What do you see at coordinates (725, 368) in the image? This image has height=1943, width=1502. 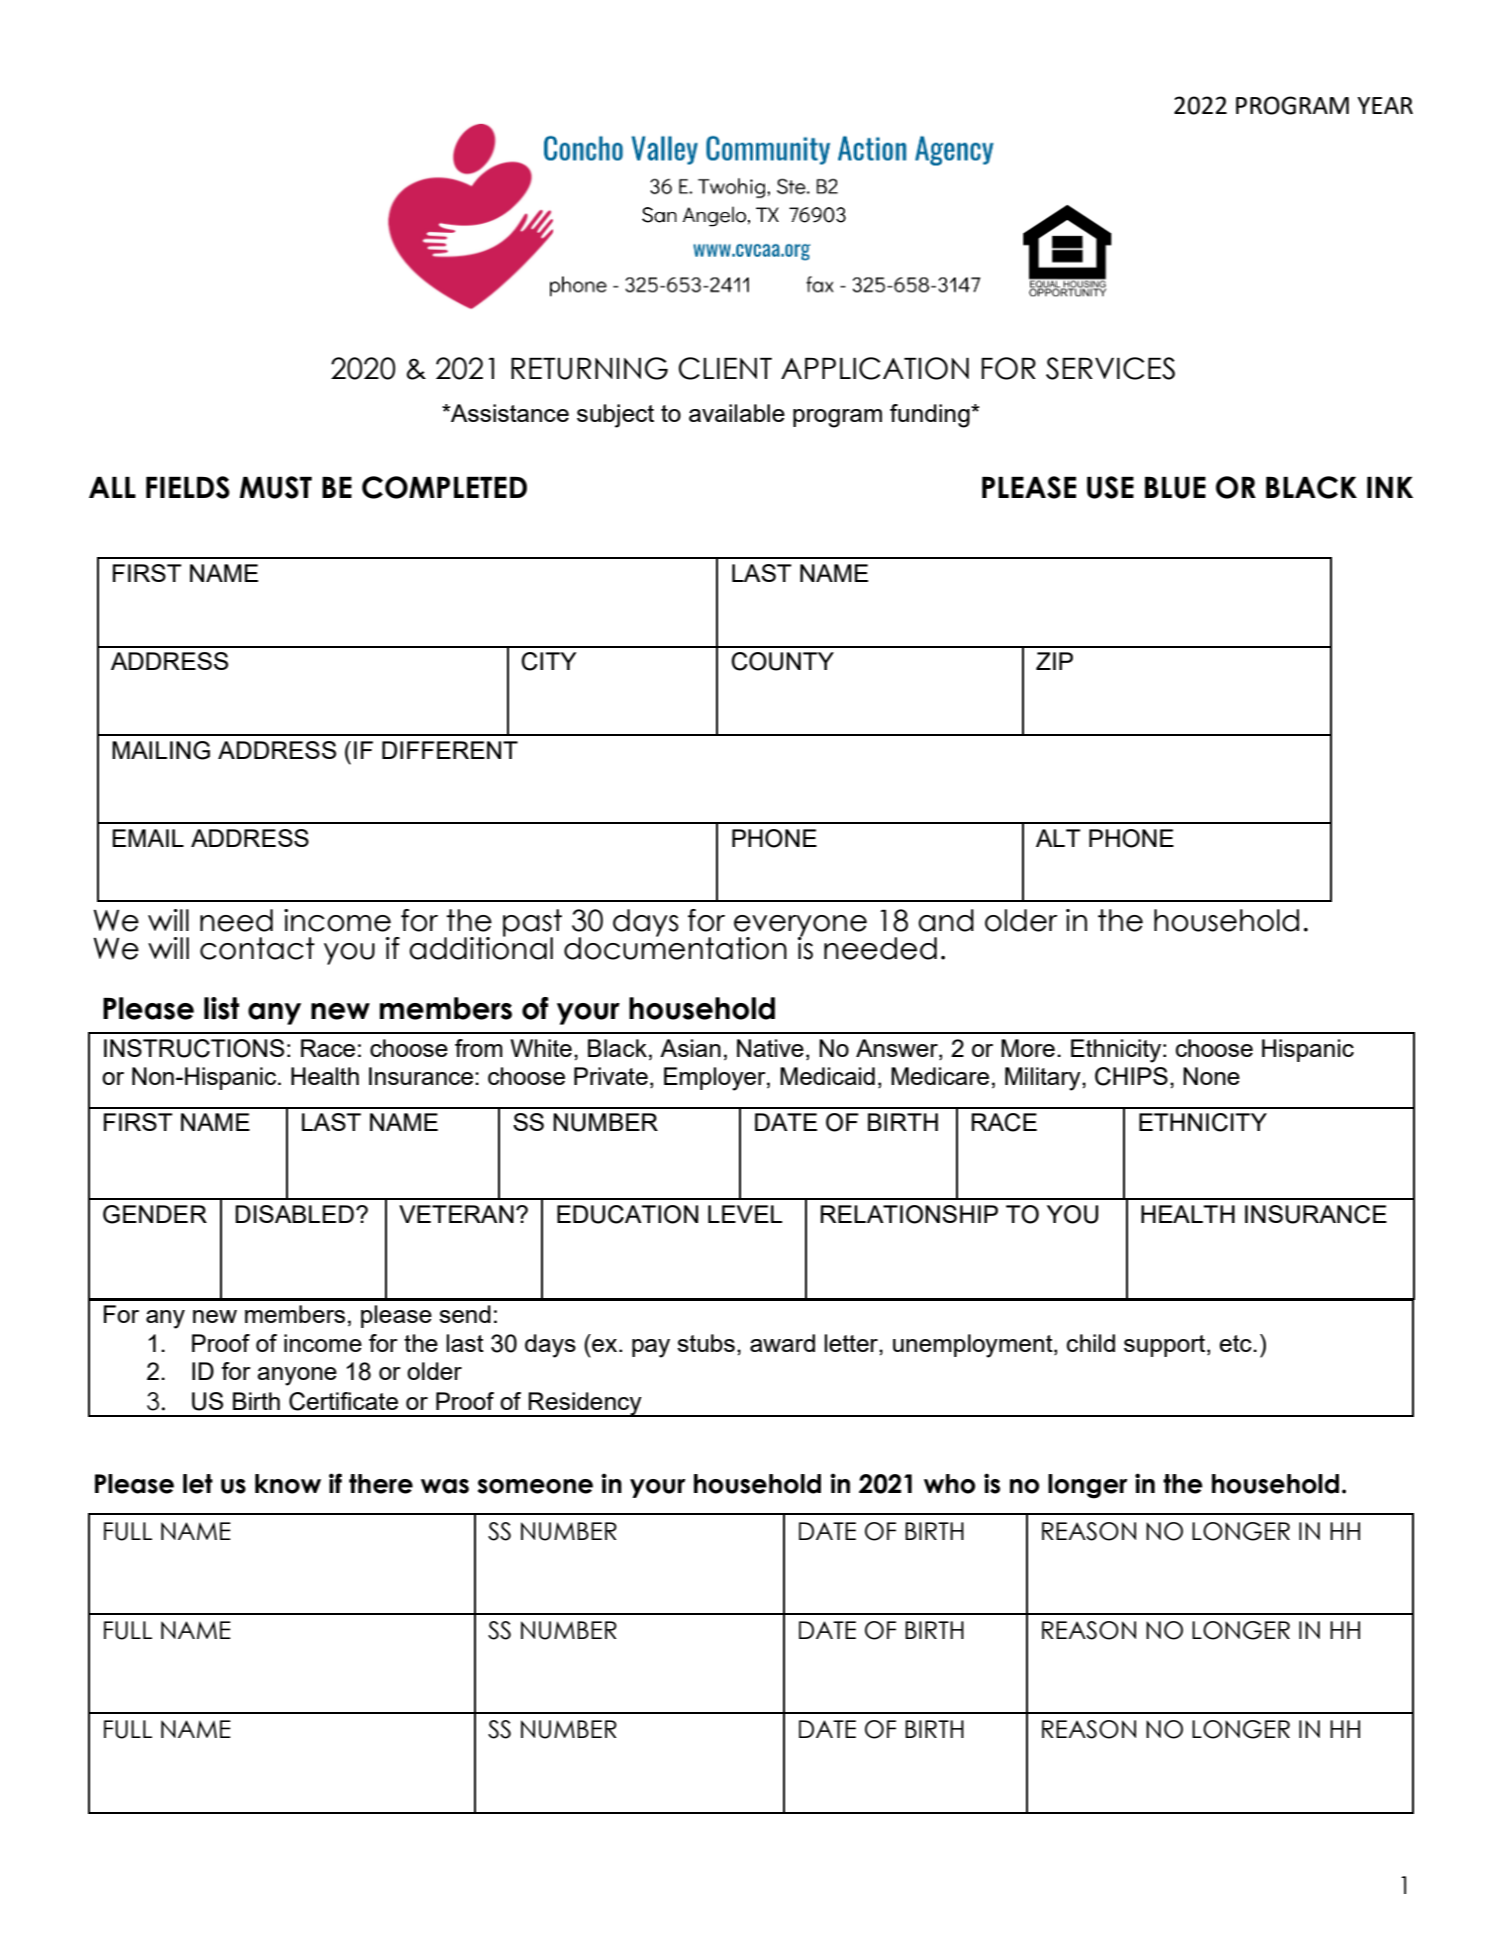 I see `CLIENT` at bounding box center [725, 368].
